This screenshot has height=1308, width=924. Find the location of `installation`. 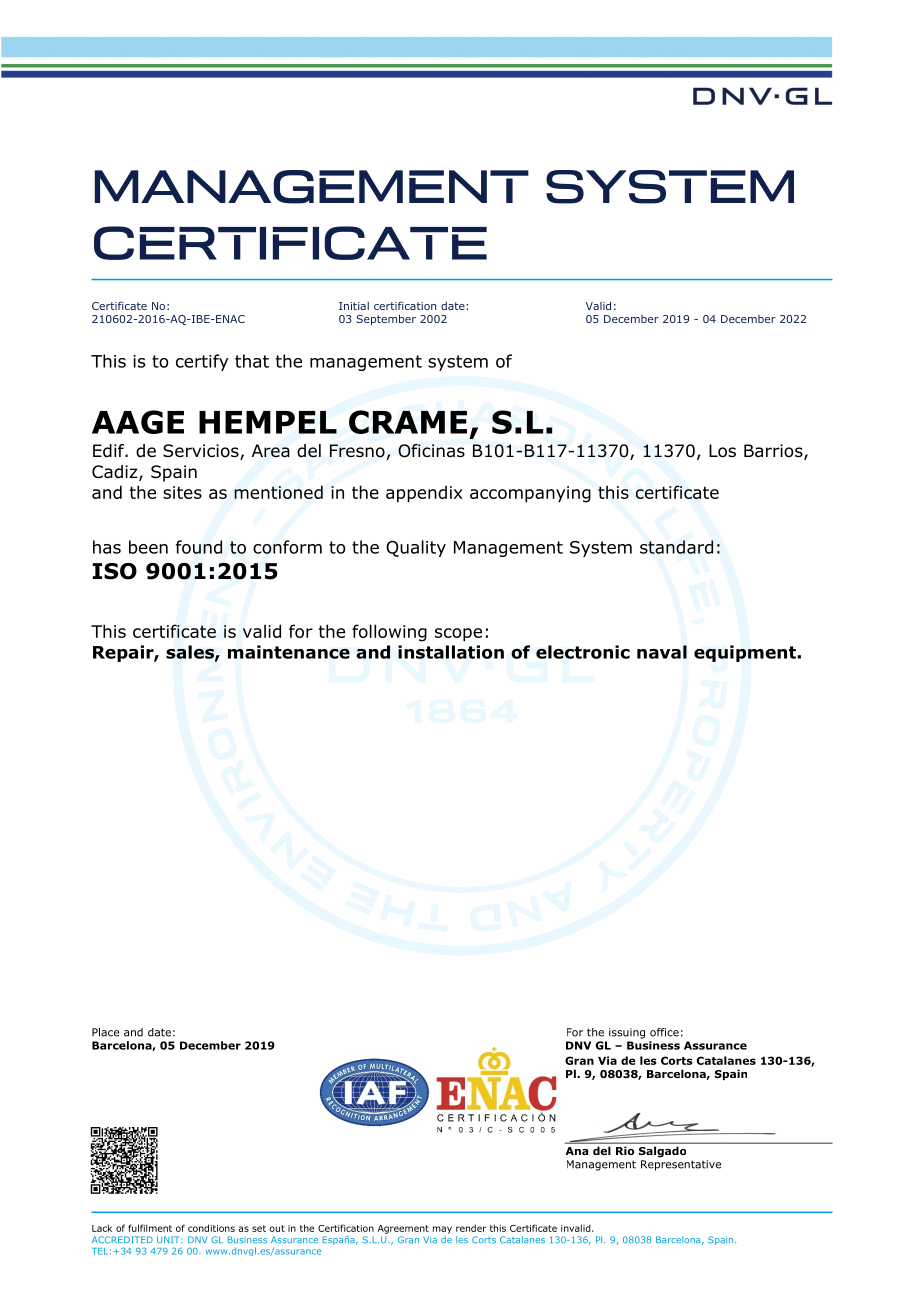

installation is located at coordinates (451, 652).
